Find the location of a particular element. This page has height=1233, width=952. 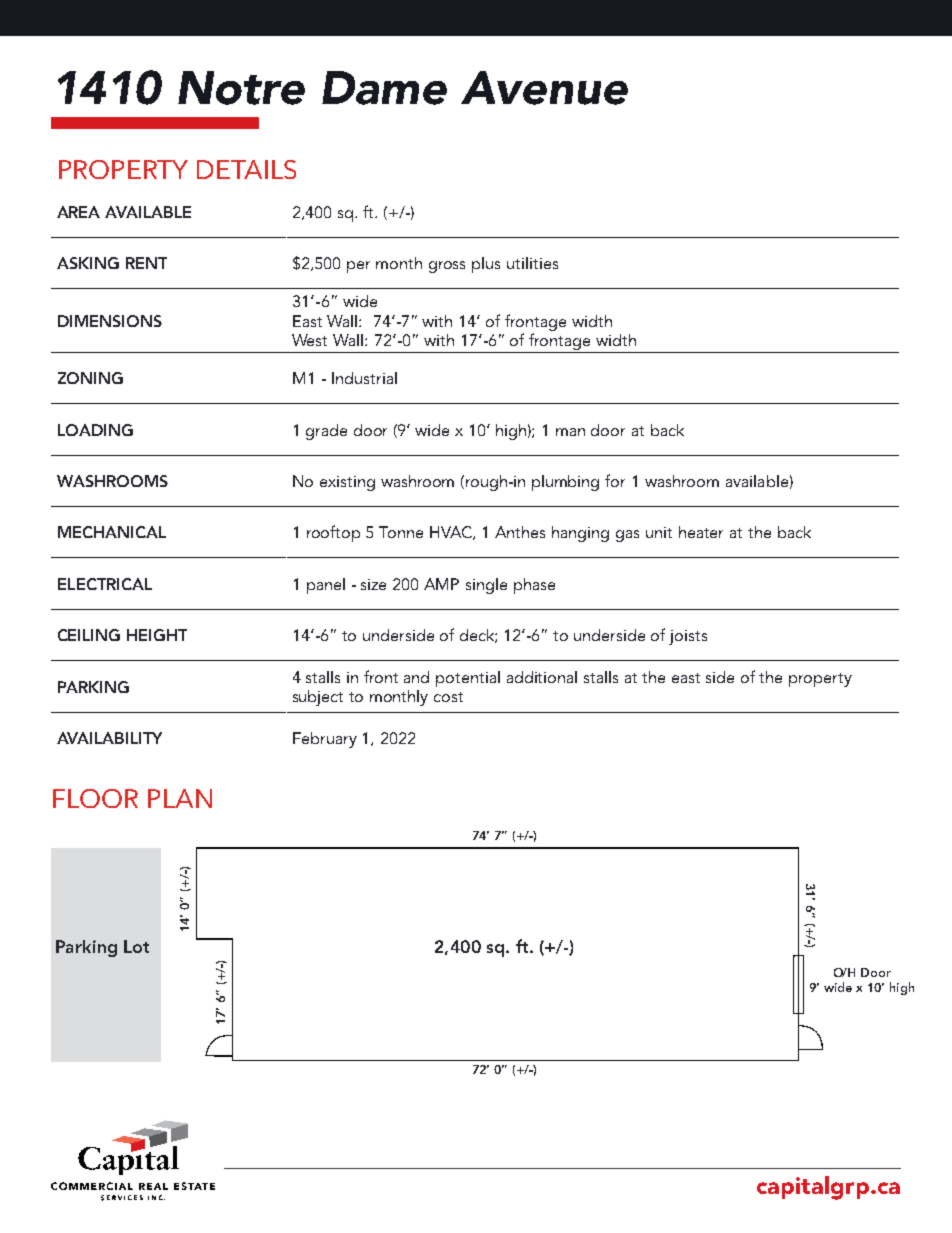

February is located at coordinates (325, 740).
